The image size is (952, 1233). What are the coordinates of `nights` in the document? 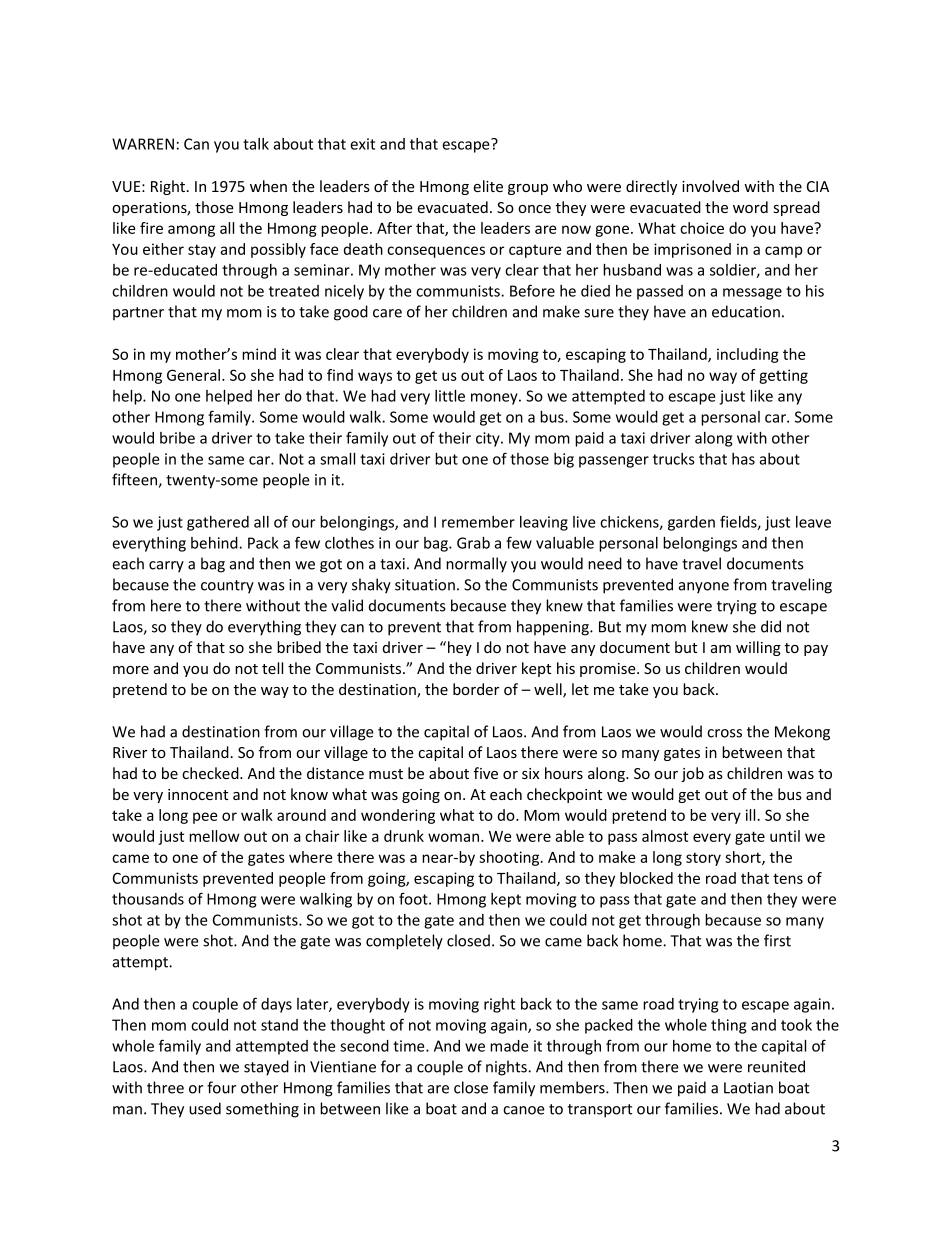 It's located at (507, 1068).
